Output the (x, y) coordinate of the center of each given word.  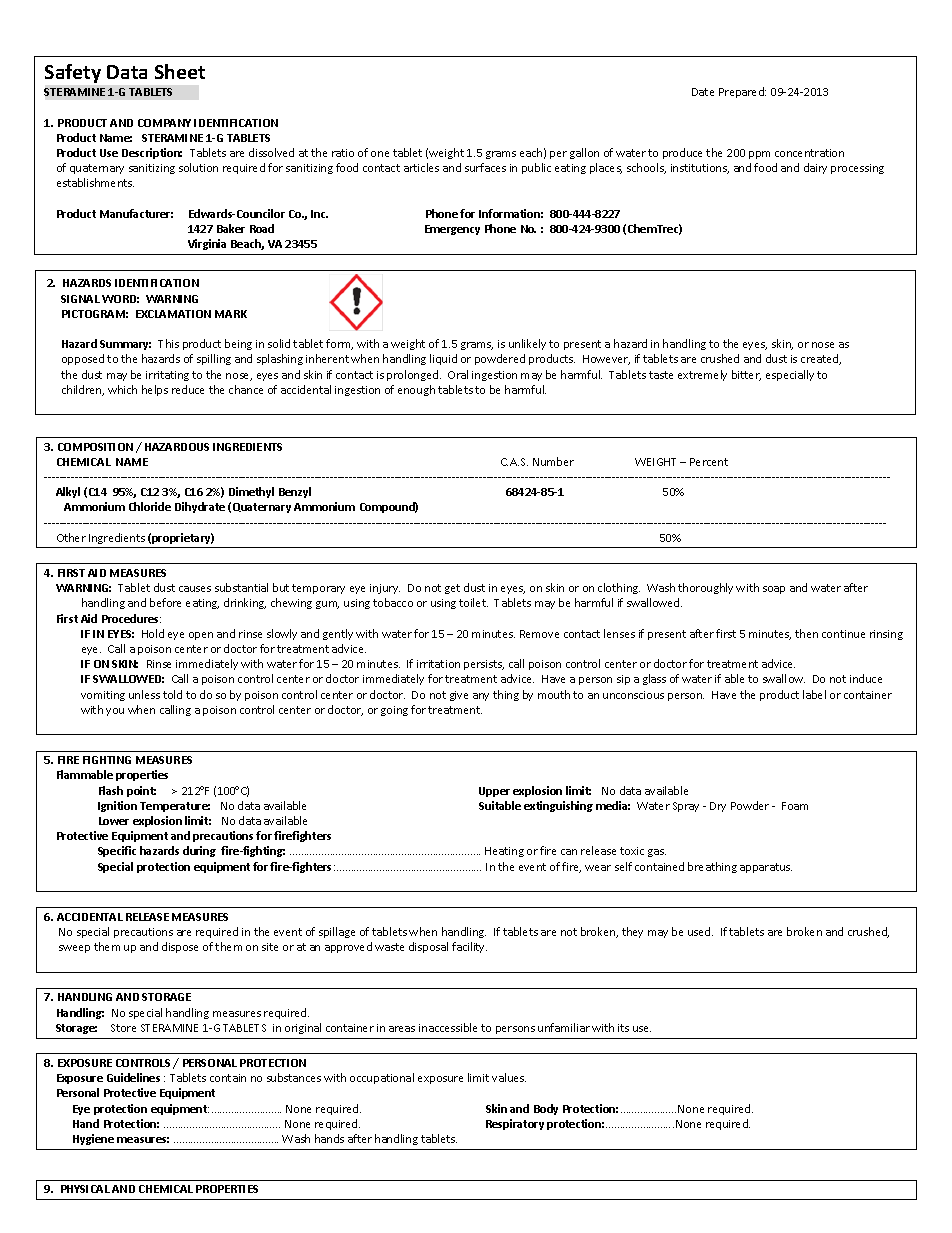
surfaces (485, 167)
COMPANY (164, 123)
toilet (473, 602)
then (806, 633)
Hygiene (93, 1139)
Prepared (742, 92)
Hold (153, 633)
